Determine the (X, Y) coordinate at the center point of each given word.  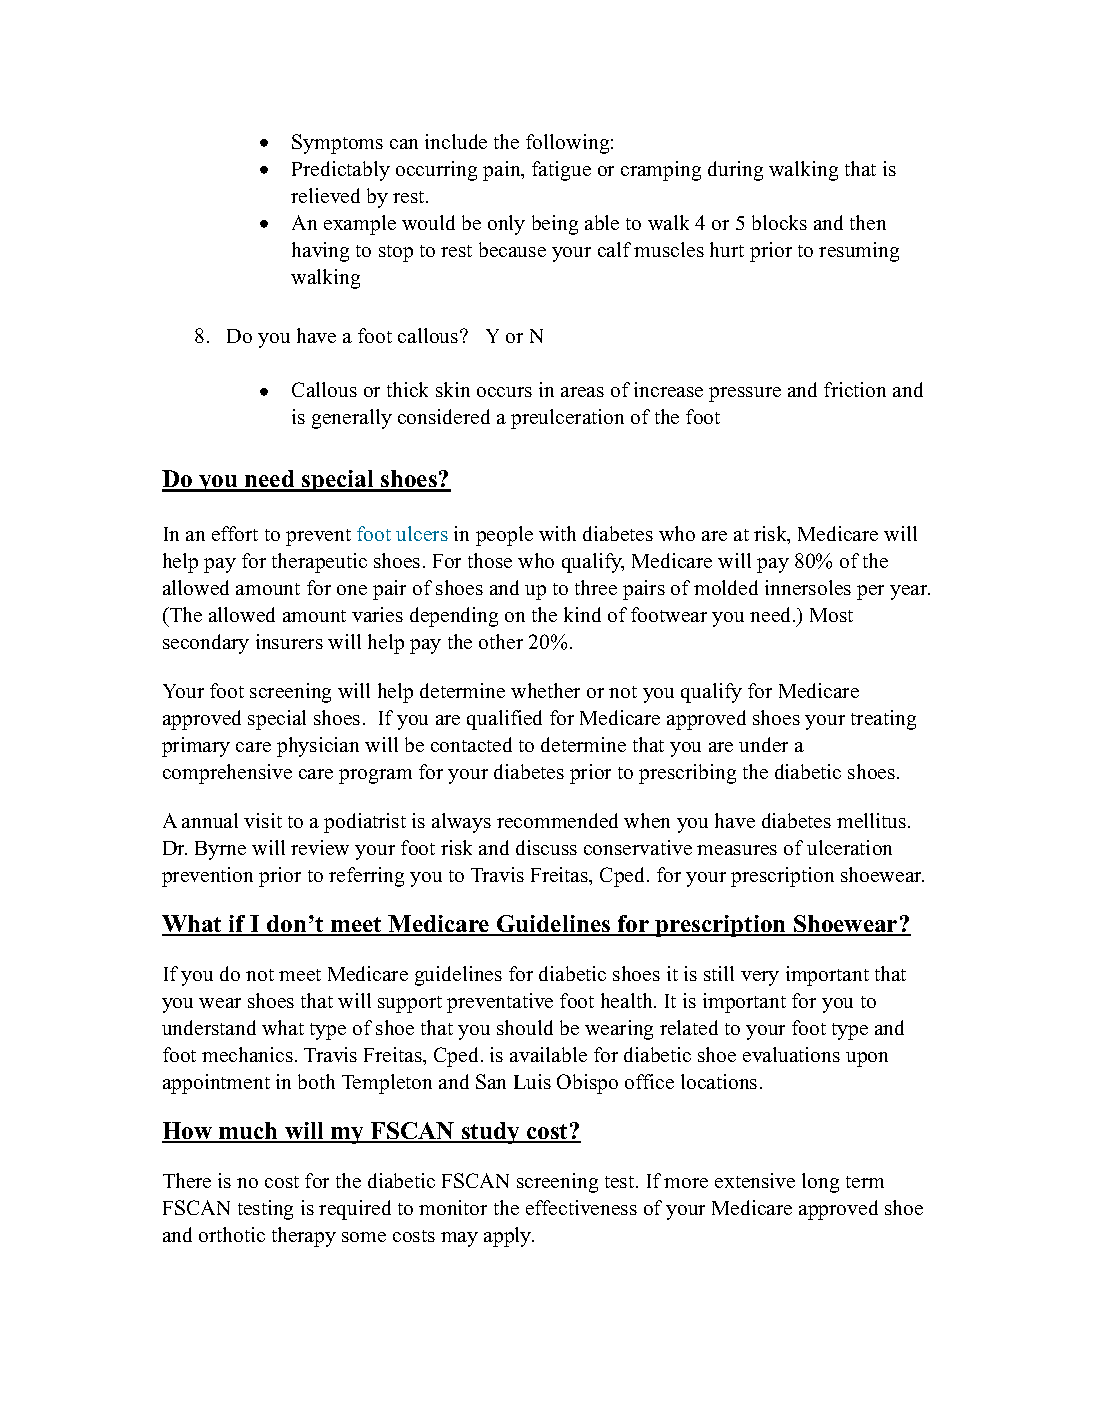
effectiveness (581, 1207)
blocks (779, 222)
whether (545, 690)
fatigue (561, 171)
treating (883, 720)
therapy (304, 1237)
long (820, 1183)
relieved (325, 195)
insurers (289, 641)
